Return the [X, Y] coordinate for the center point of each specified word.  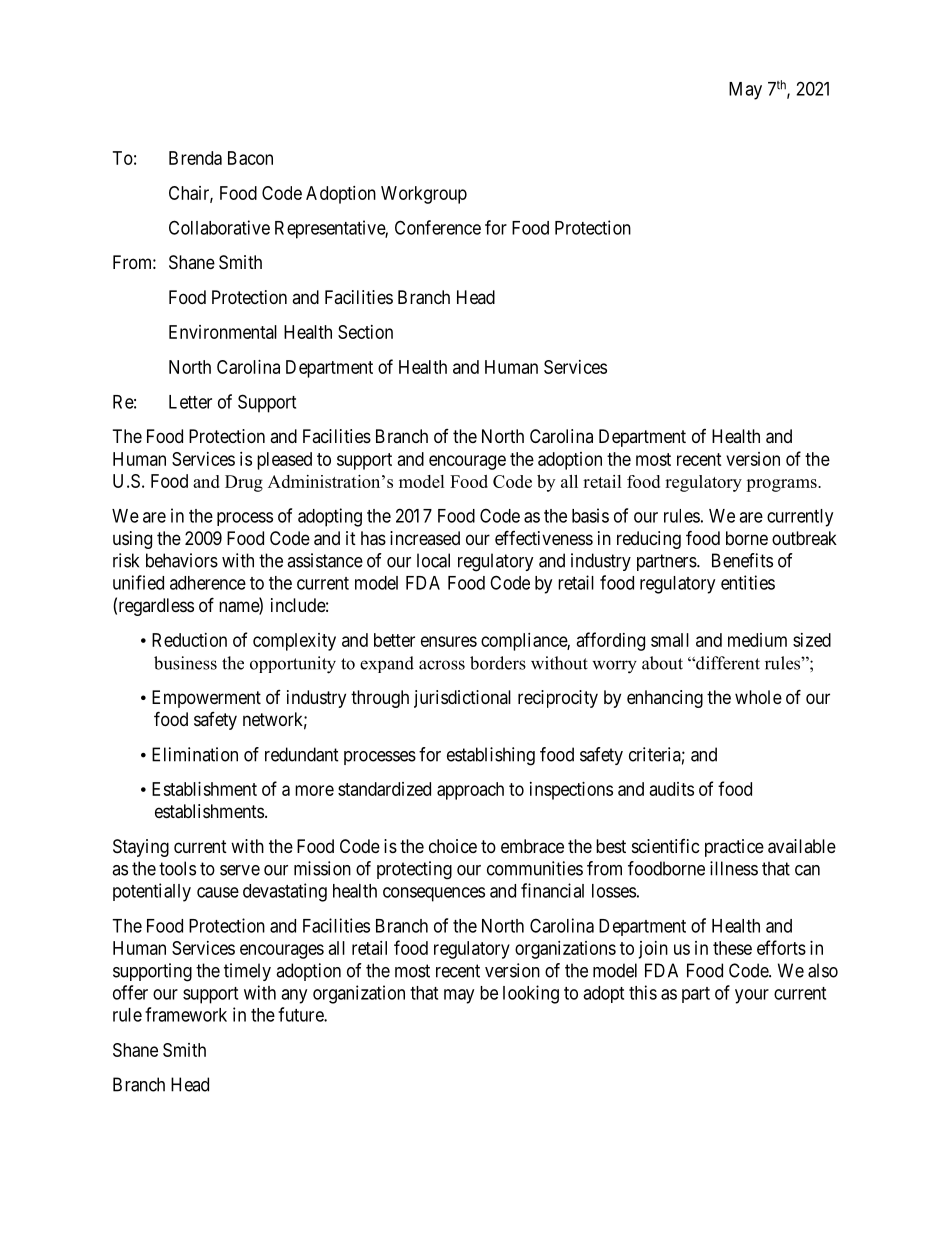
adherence [208, 583]
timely [247, 972]
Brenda [195, 158]
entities [748, 582]
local [433, 560]
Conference [438, 227]
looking [531, 994]
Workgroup [424, 195]
